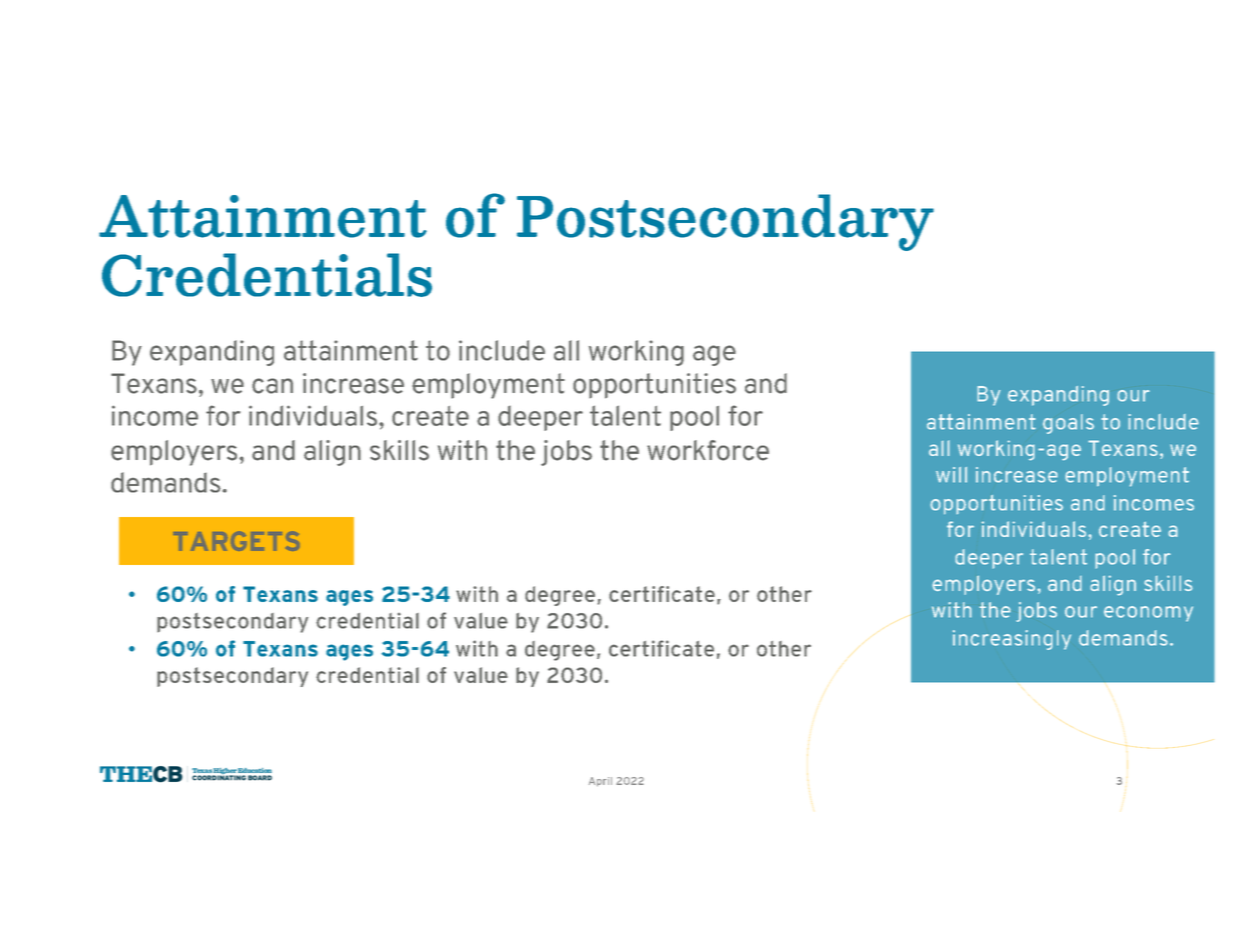 The height and width of the image is (952, 1233). What do you see at coordinates (708, 450) in the image?
I see `workforce` at bounding box center [708, 450].
